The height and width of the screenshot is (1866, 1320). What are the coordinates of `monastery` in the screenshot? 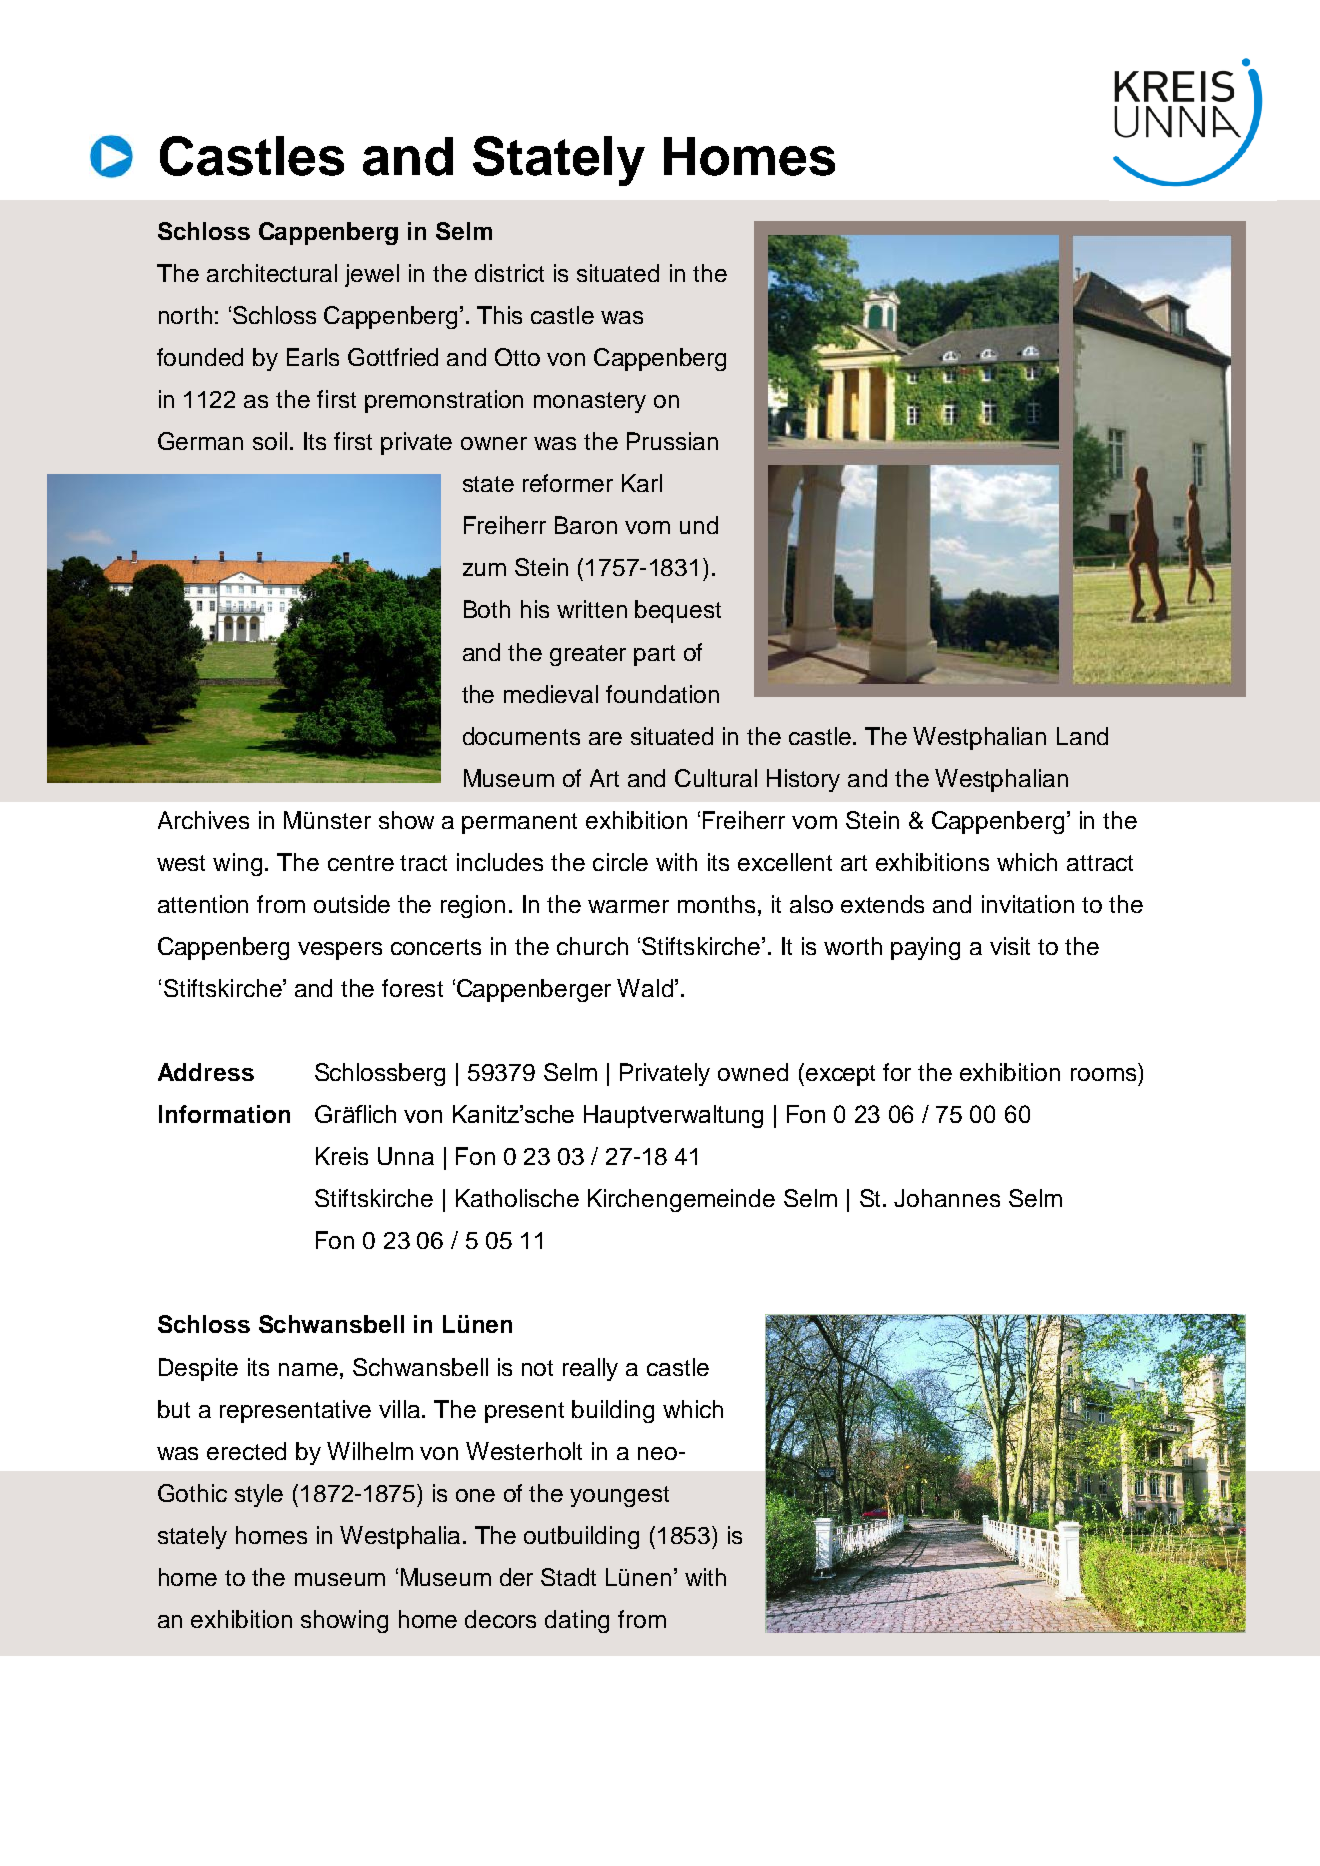 It's located at (590, 402).
